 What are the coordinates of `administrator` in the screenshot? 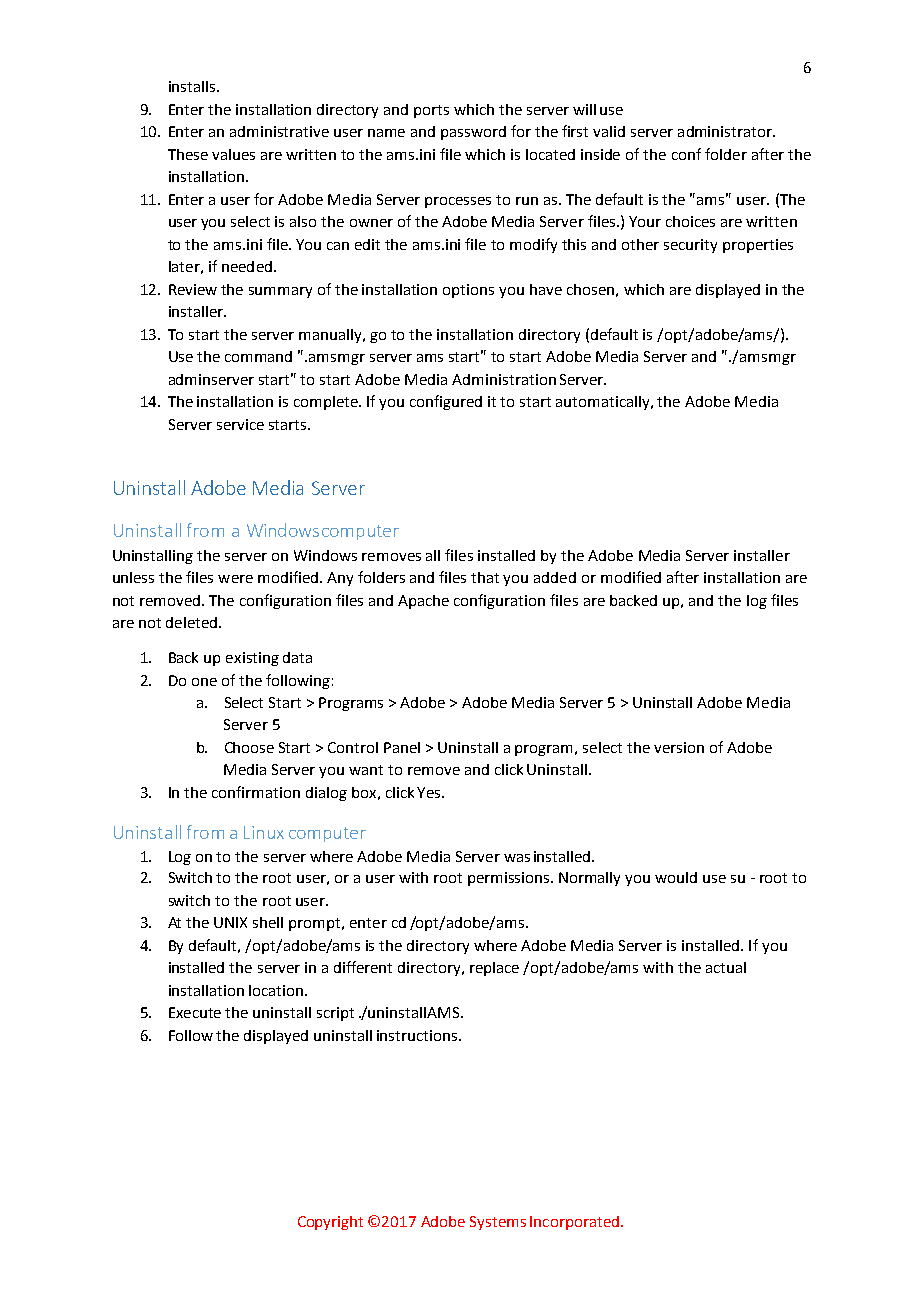 It's located at (726, 131).
